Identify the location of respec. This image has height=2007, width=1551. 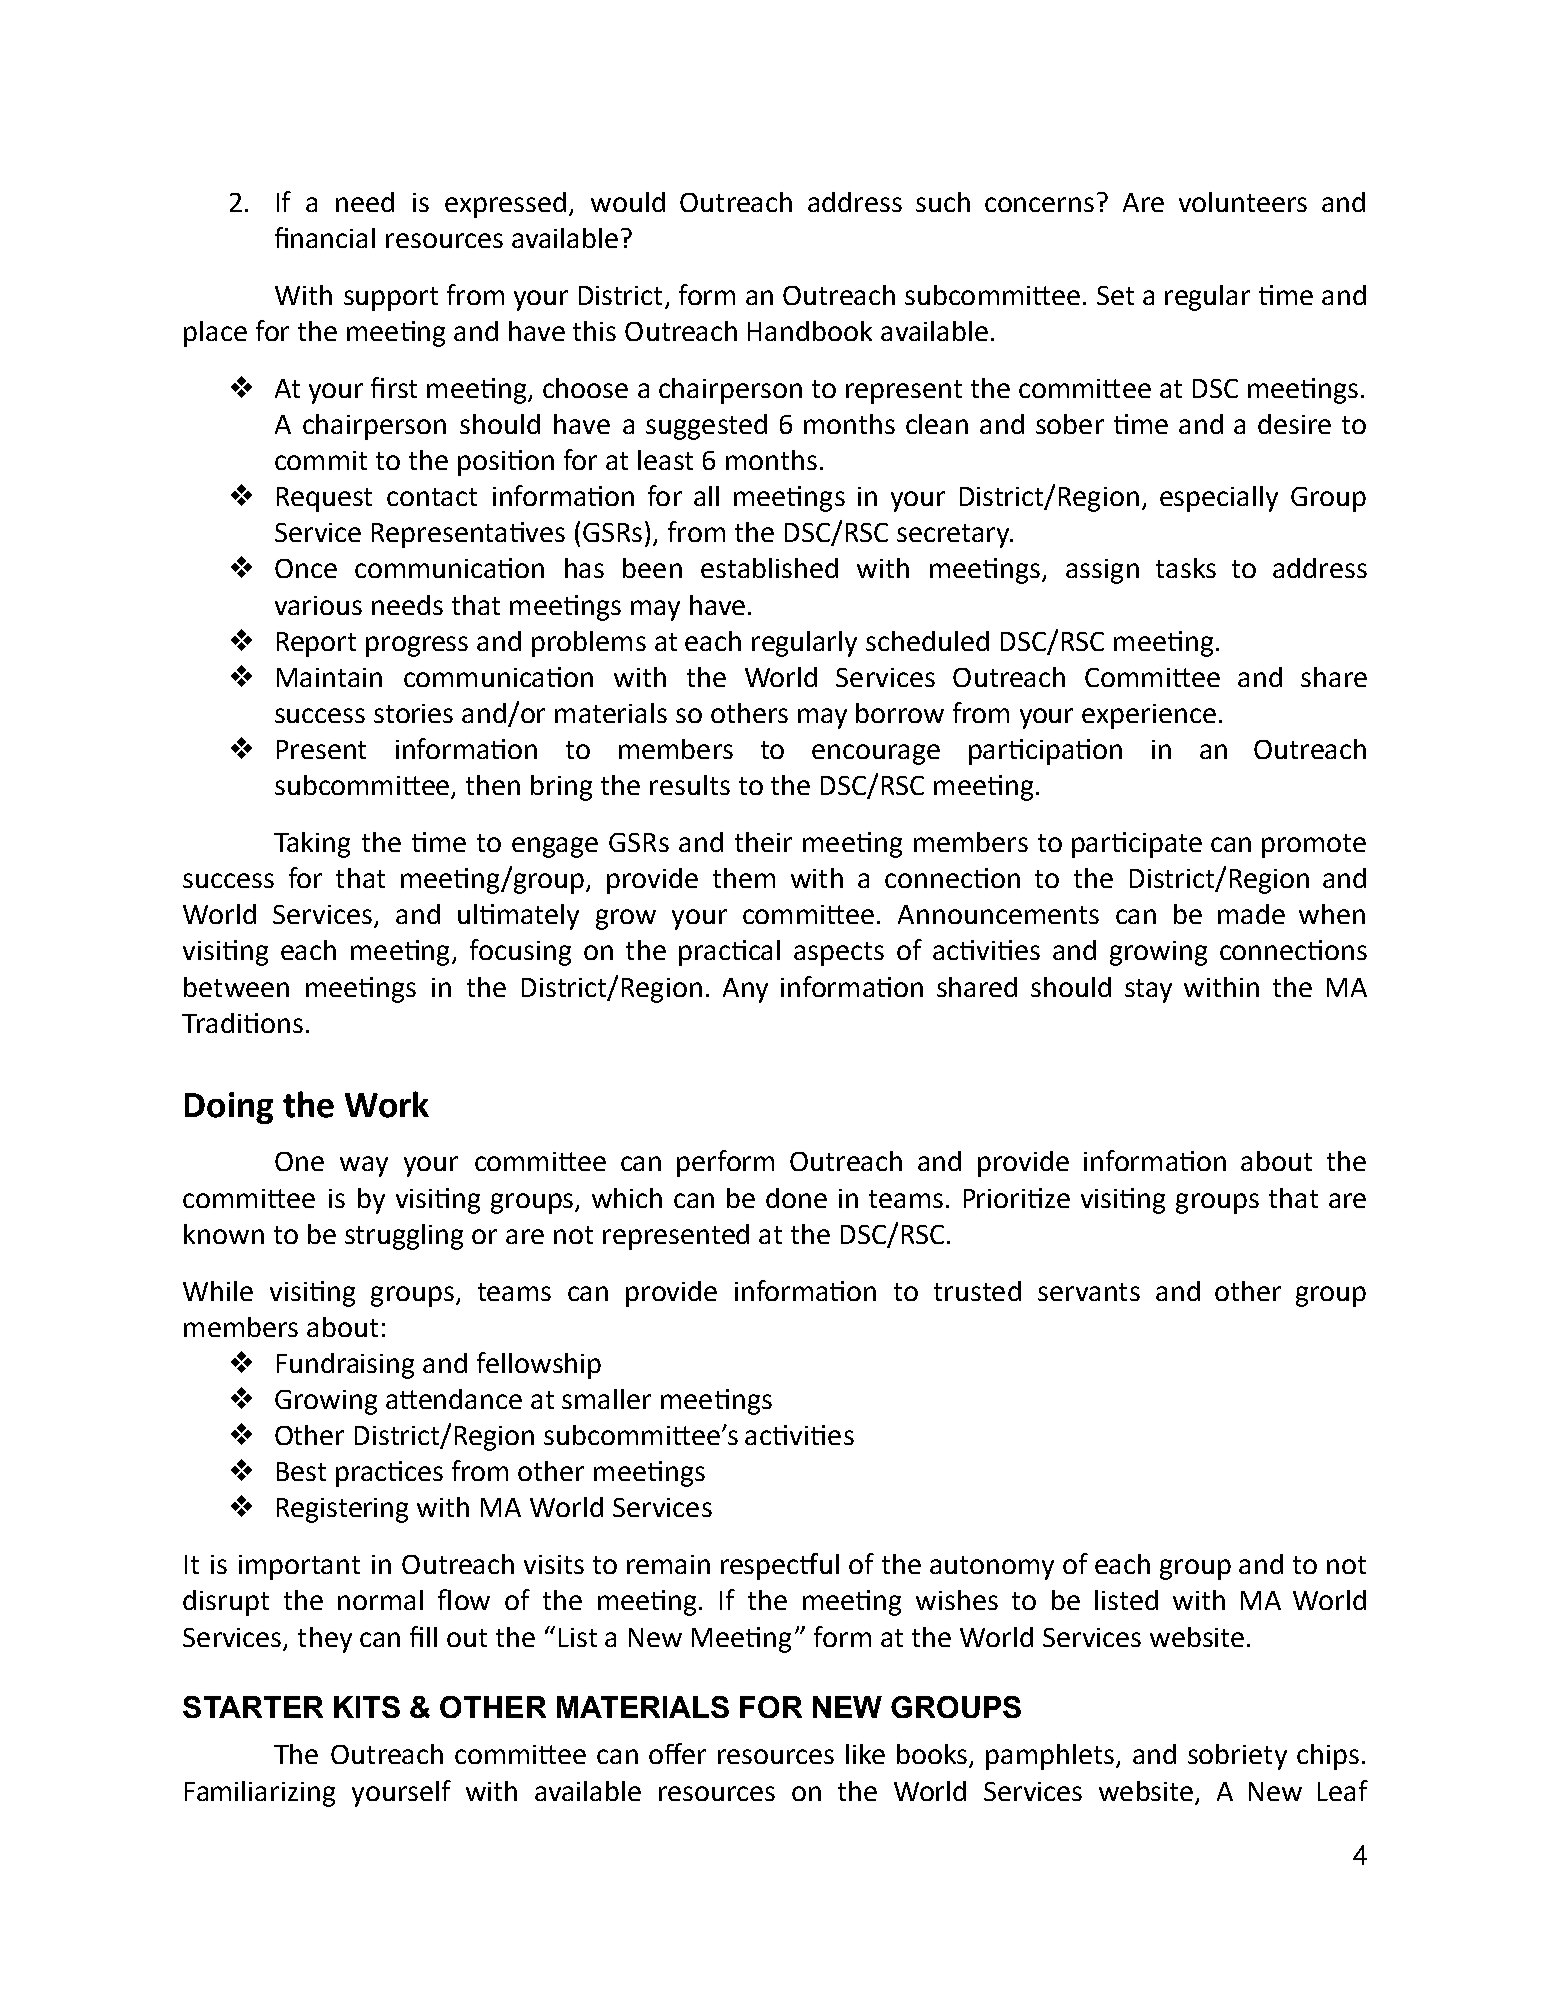
(761, 1569).
